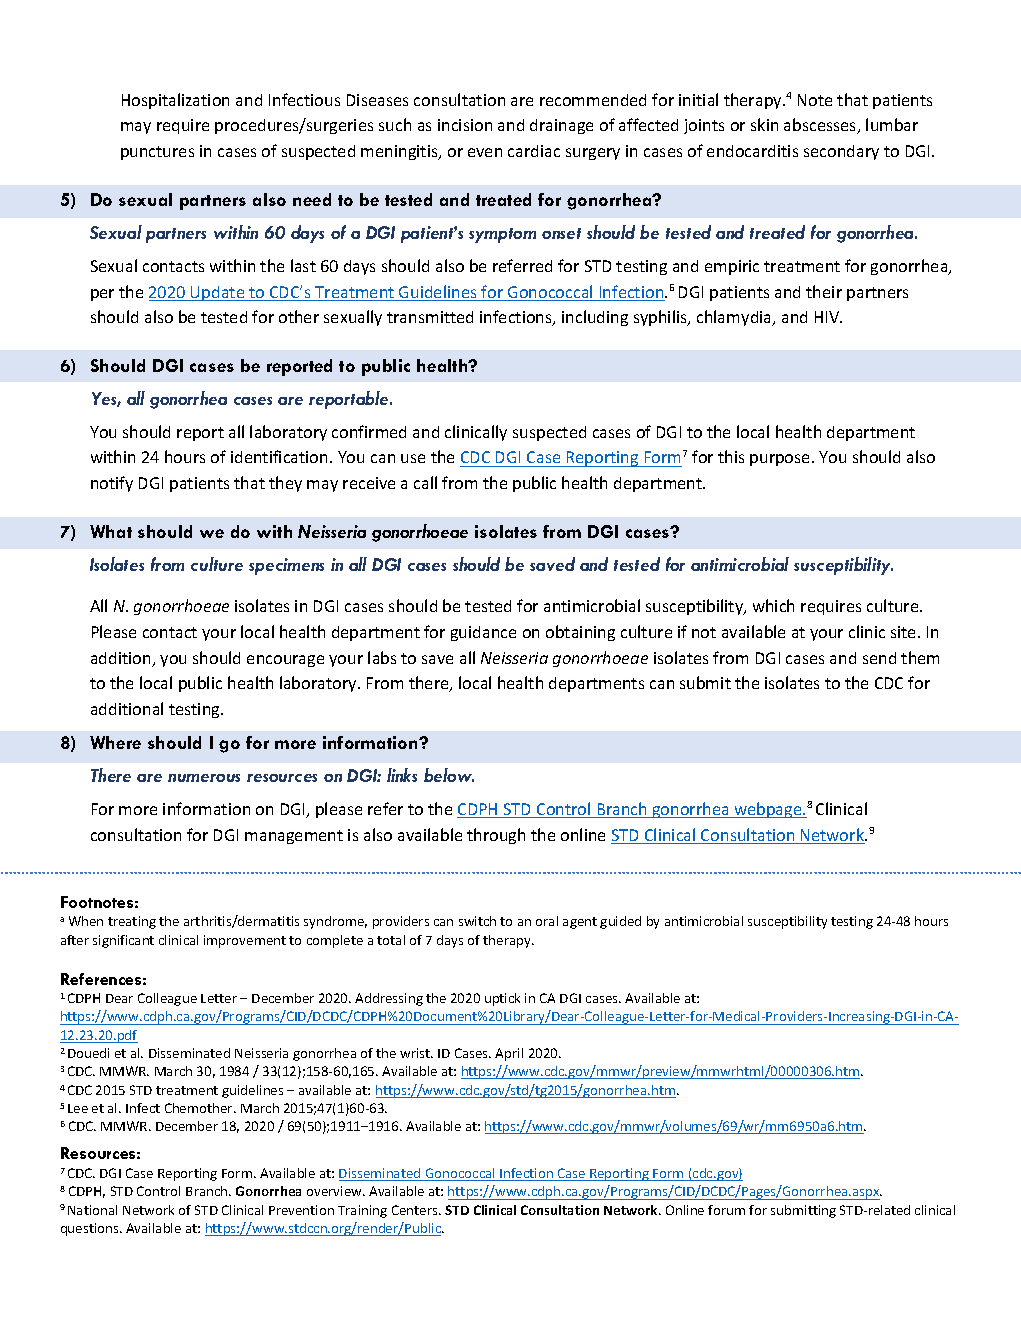  Describe the element at coordinates (416, 1210) in the page. I see `Centers` at that location.
